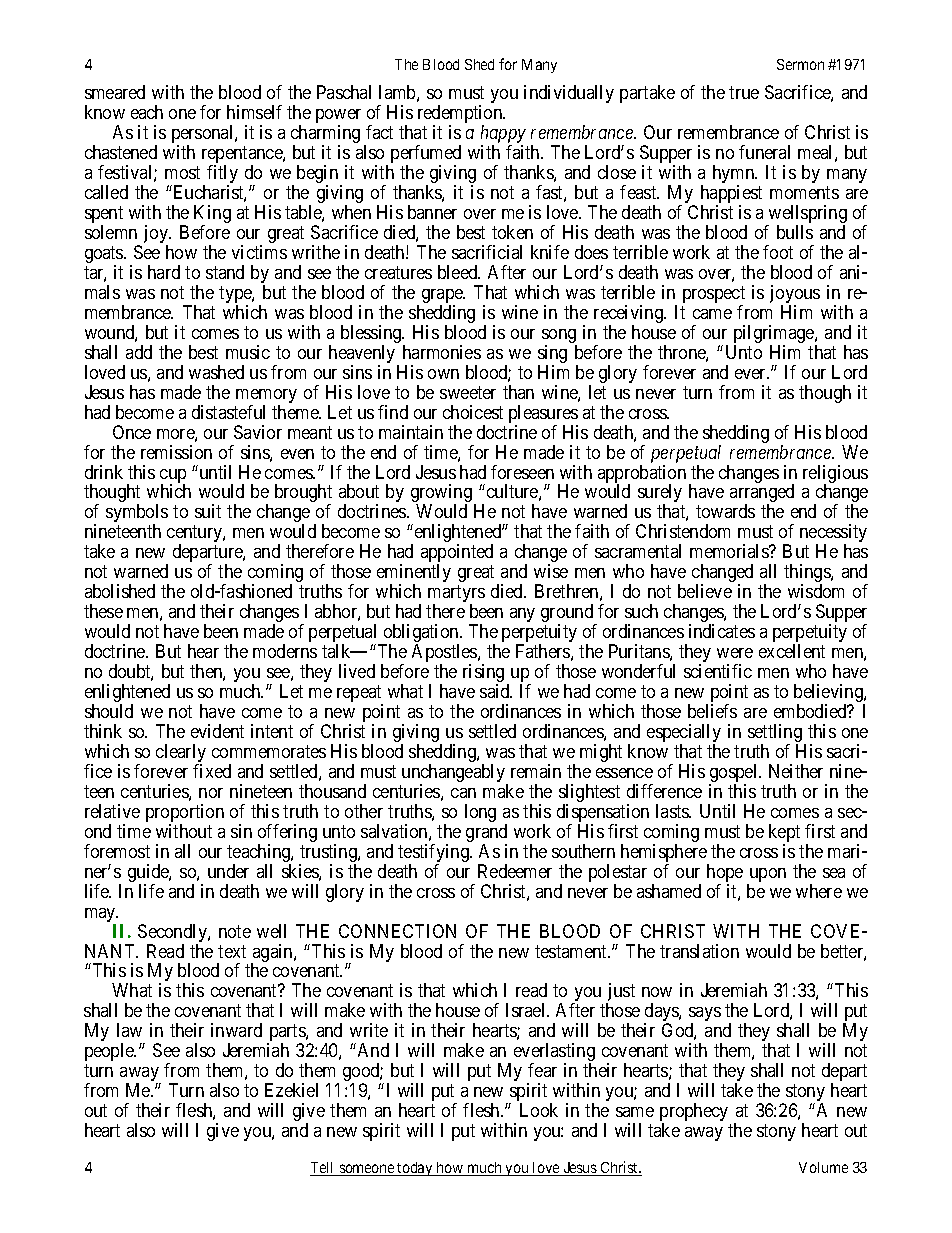 Image resolution: width=952 pixels, height=1233 pixels. I want to click on remission, so click(176, 452).
